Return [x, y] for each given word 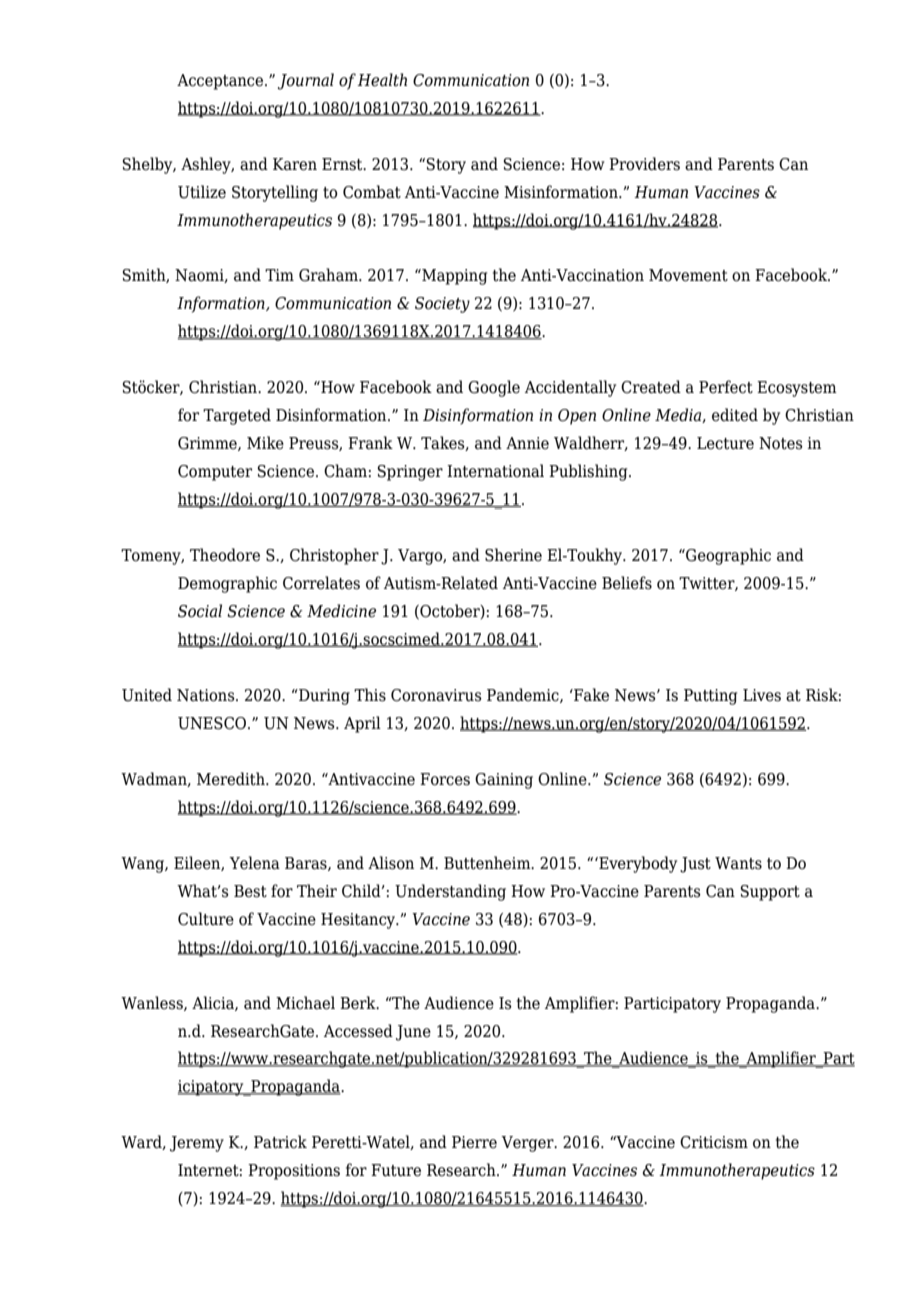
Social [200, 611]
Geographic [727, 556]
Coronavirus [436, 695]
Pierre [474, 1142]
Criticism [714, 1142]
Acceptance [221, 82]
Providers [644, 164]
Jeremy [197, 1144]
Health [382, 80]
